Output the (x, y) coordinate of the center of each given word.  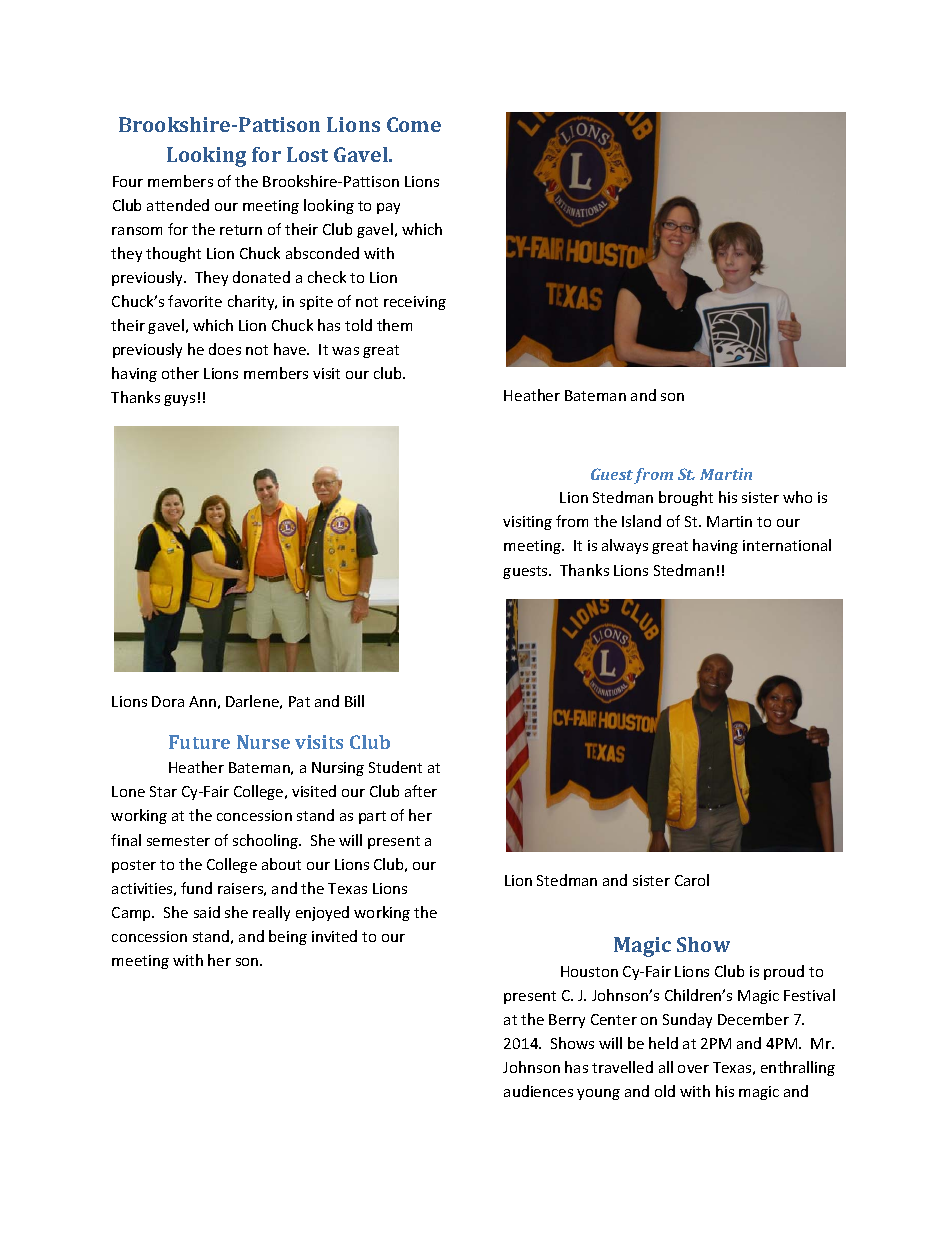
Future (199, 742)
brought (686, 498)
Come (414, 124)
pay (388, 208)
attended (178, 205)
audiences (538, 1091)
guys (179, 400)
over (693, 1069)
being (288, 937)
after (421, 791)
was (345, 351)
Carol (692, 880)
